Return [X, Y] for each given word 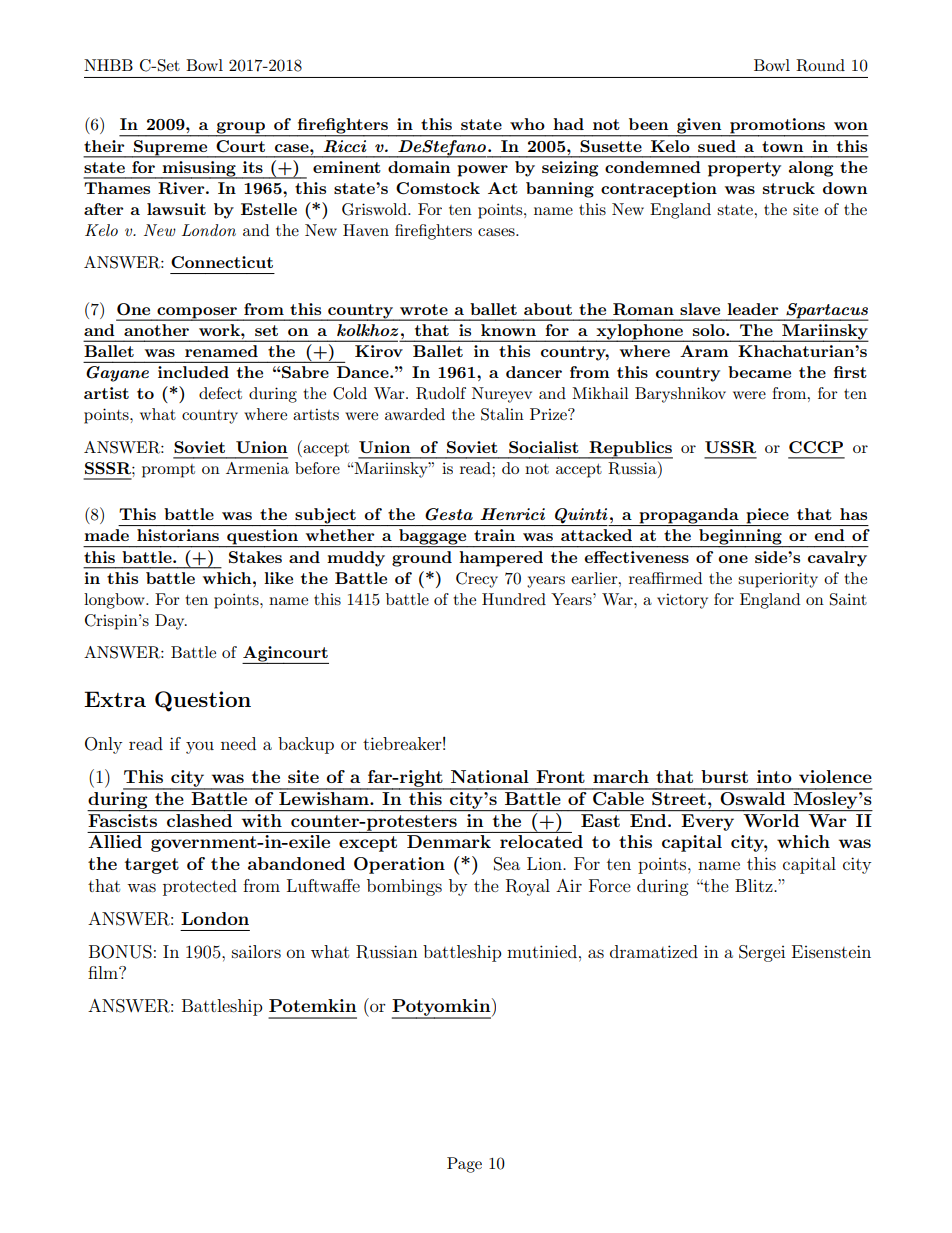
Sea [507, 864]
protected [200, 887]
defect [220, 393]
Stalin [502, 414]
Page [464, 1165]
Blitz [755, 885]
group [240, 129]
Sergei [762, 953]
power [482, 171]
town [782, 146]
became [759, 372]
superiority [778, 580]
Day [171, 622]
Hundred [514, 599]
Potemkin [313, 1005]
